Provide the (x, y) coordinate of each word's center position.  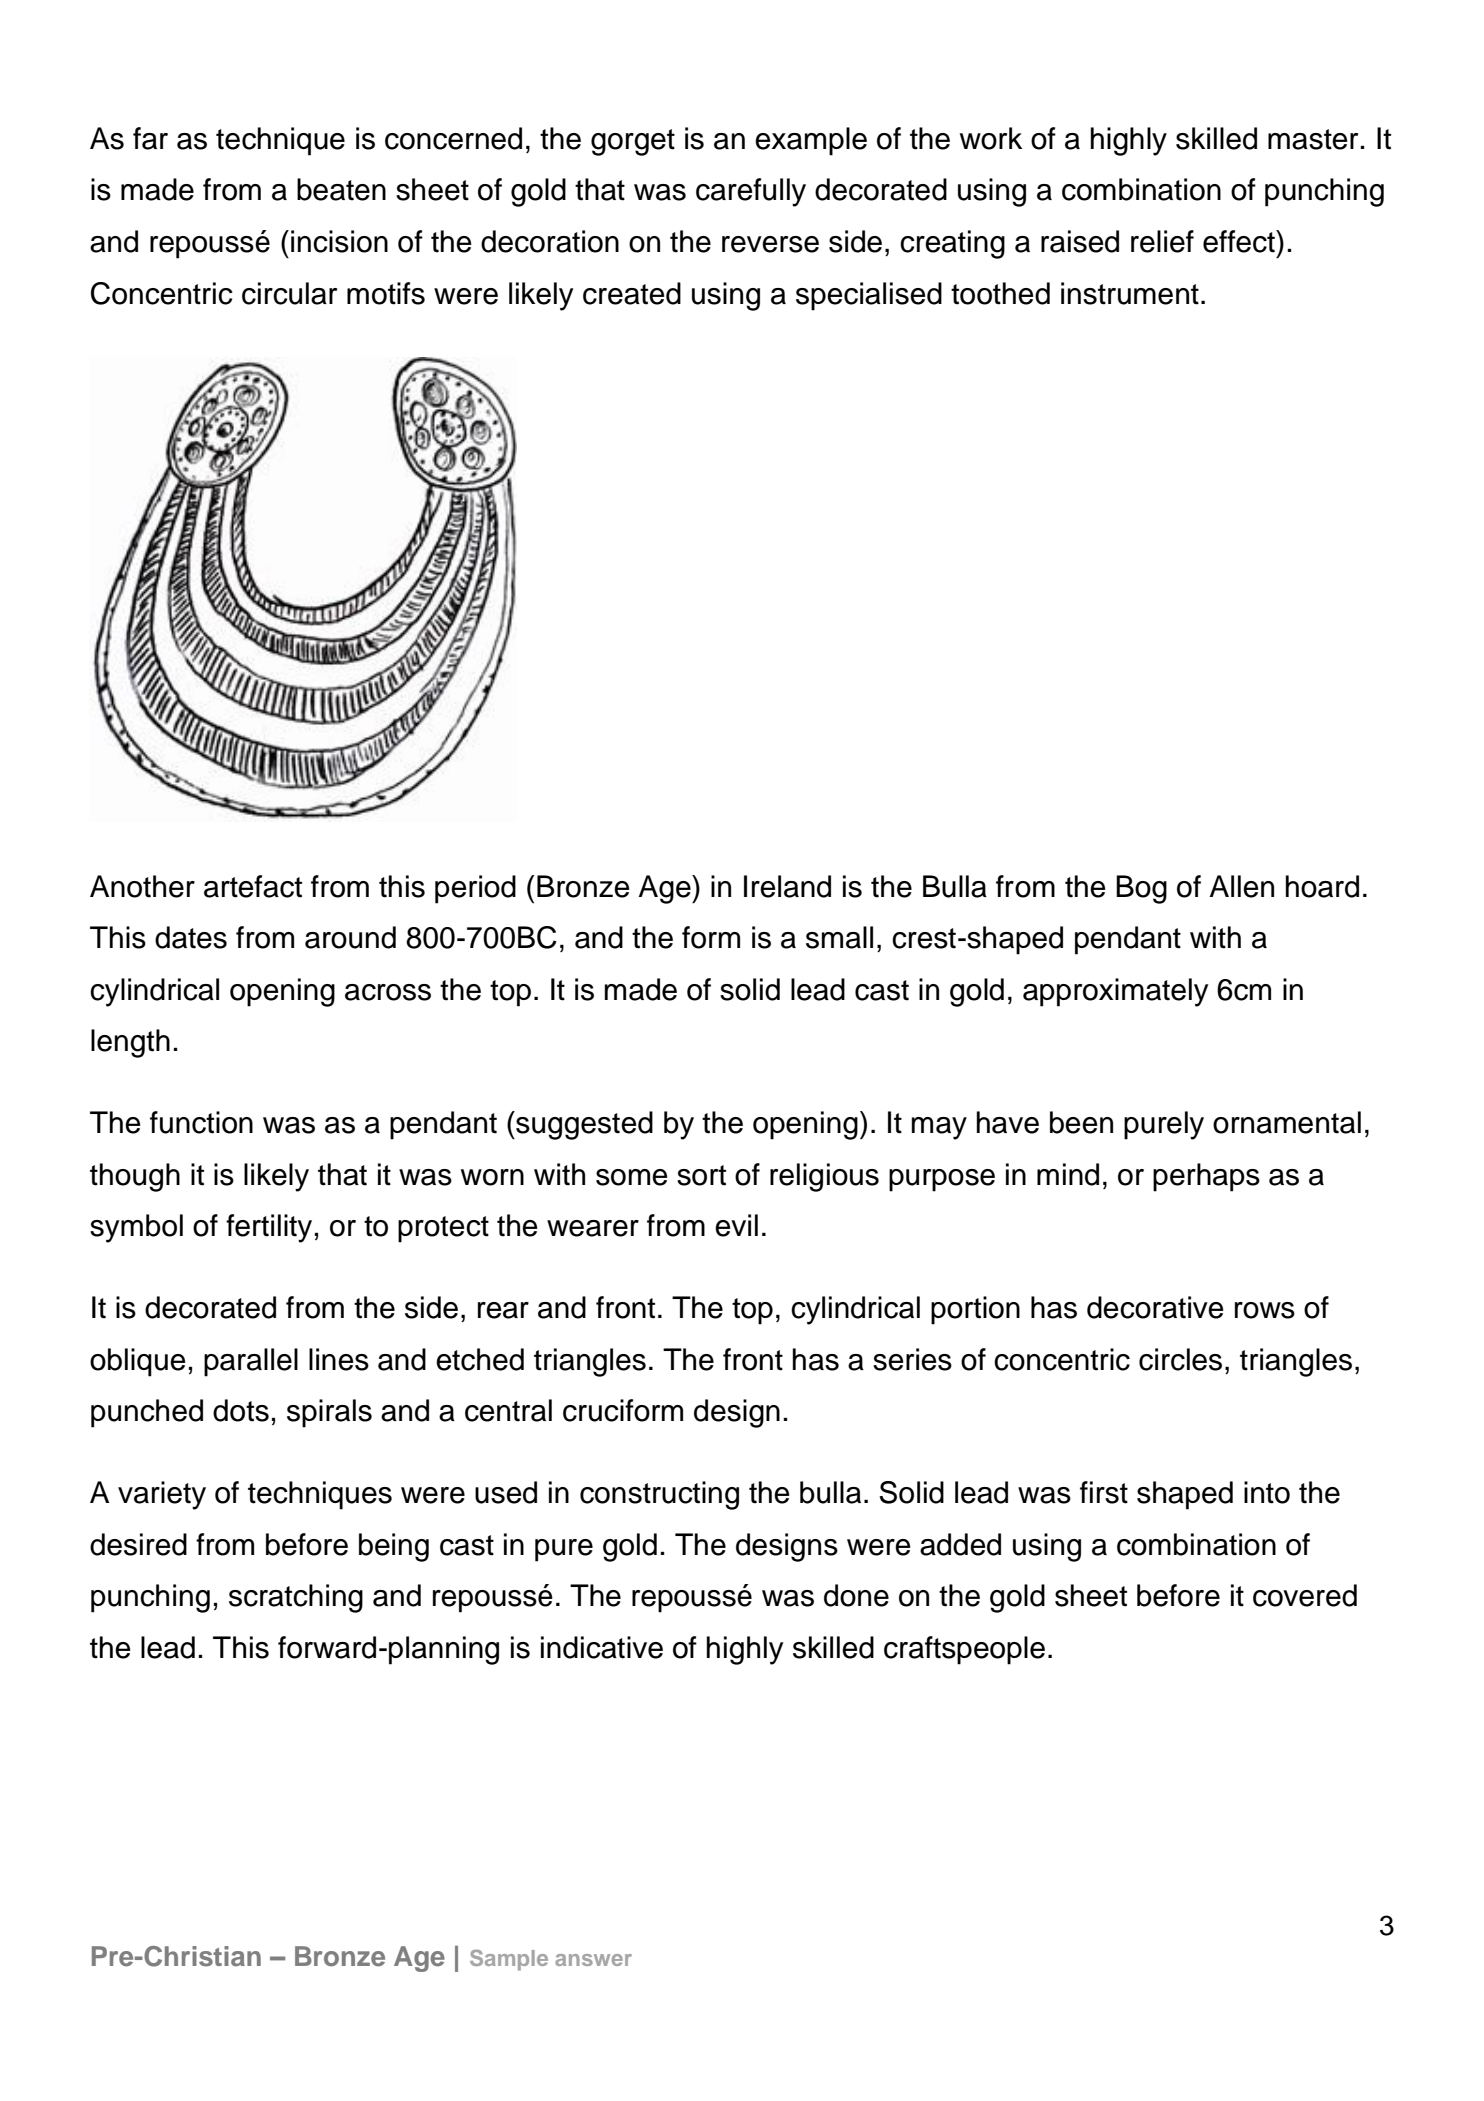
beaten (341, 189)
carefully (751, 192)
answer (593, 1960)
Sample (509, 1960)
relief (1162, 241)
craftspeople (964, 1650)
